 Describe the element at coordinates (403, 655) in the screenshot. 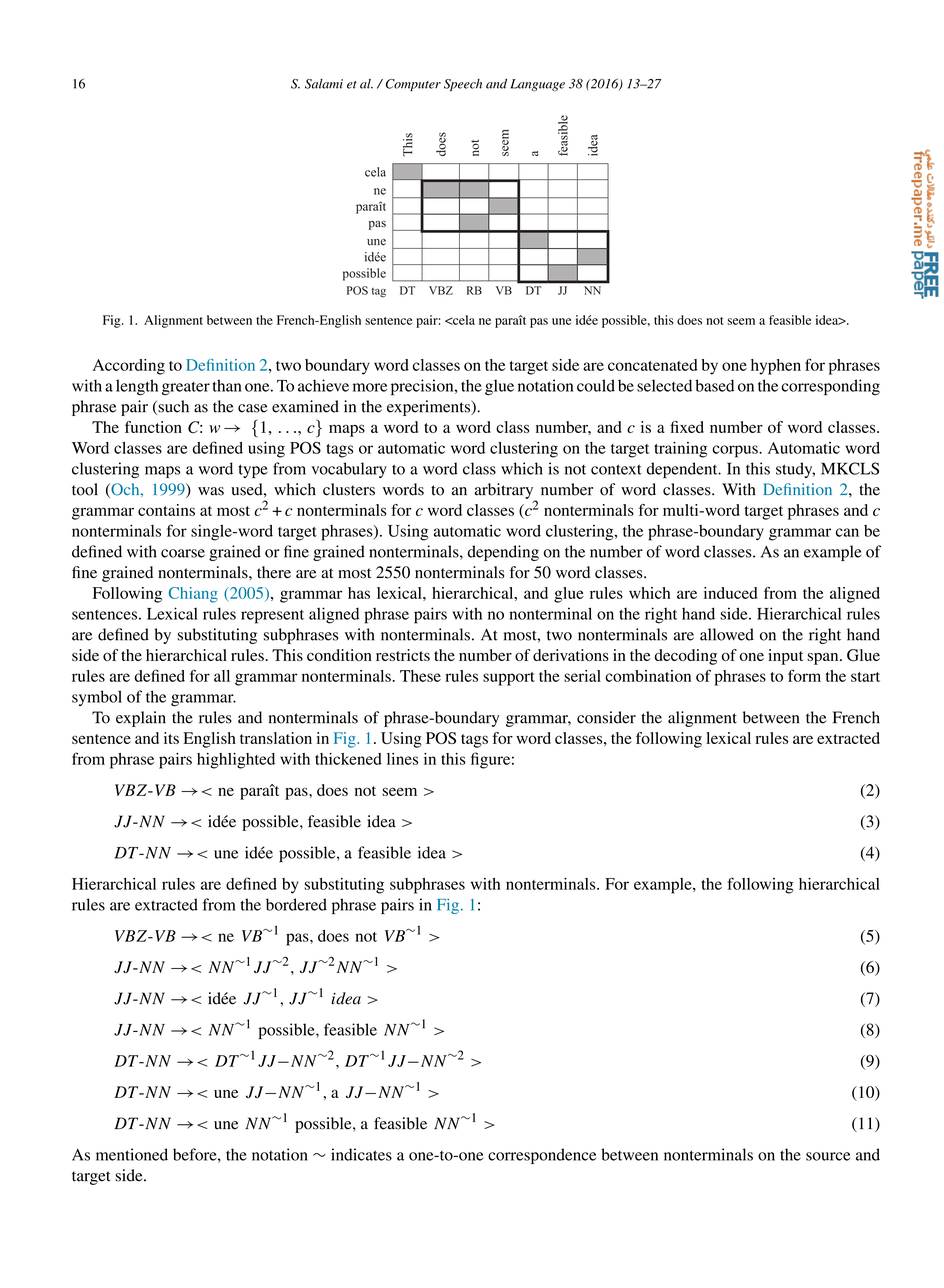

I see `restricts` at that location.
